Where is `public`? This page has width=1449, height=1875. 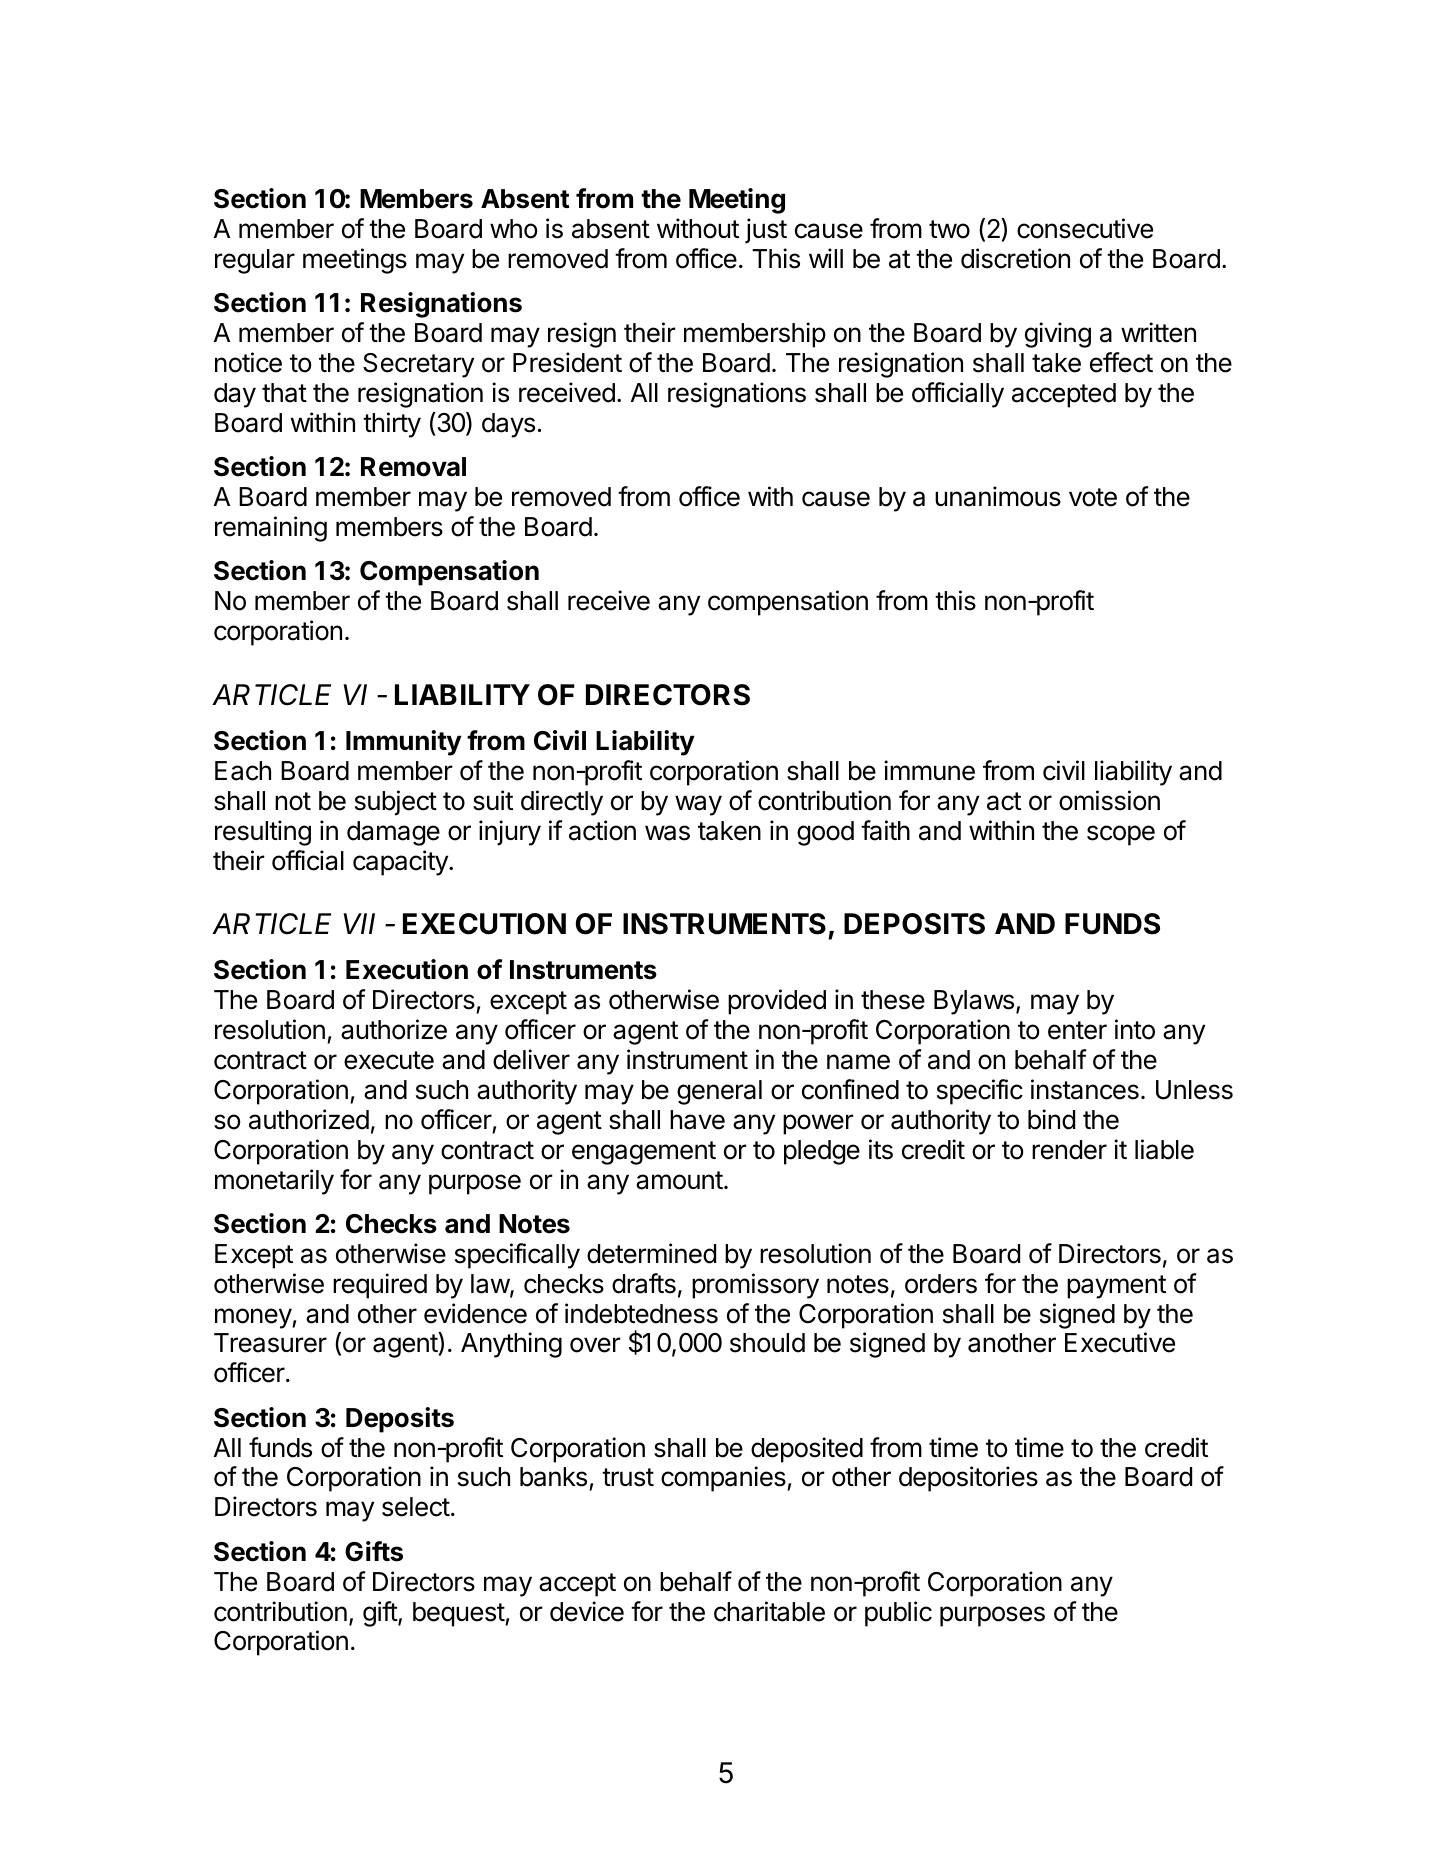
public is located at coordinates (898, 1614).
